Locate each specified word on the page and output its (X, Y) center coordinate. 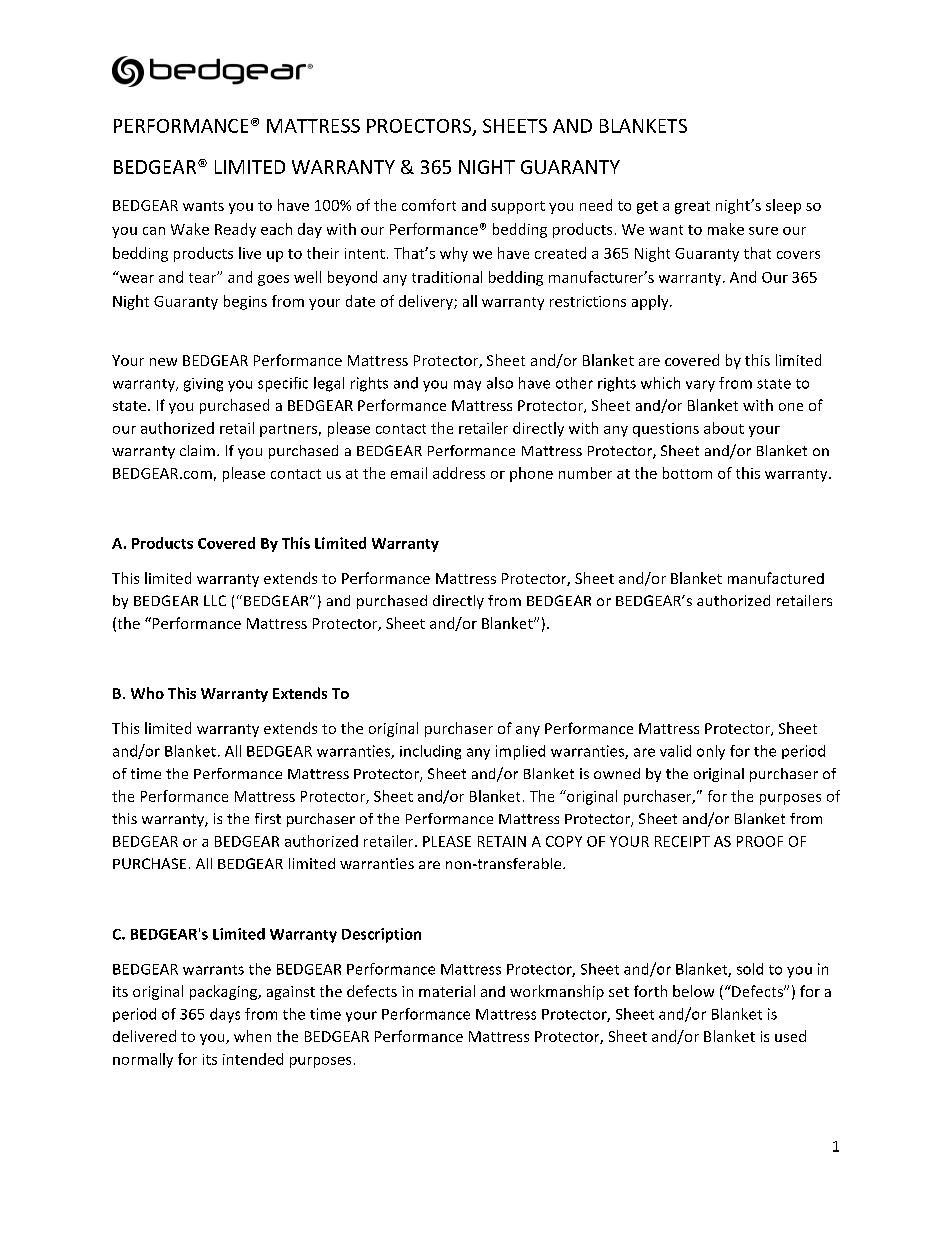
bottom (687, 473)
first (268, 818)
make (726, 229)
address (459, 473)
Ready (235, 230)
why (454, 254)
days (225, 1015)
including (430, 752)
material (447, 991)
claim (197, 450)
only (711, 752)
